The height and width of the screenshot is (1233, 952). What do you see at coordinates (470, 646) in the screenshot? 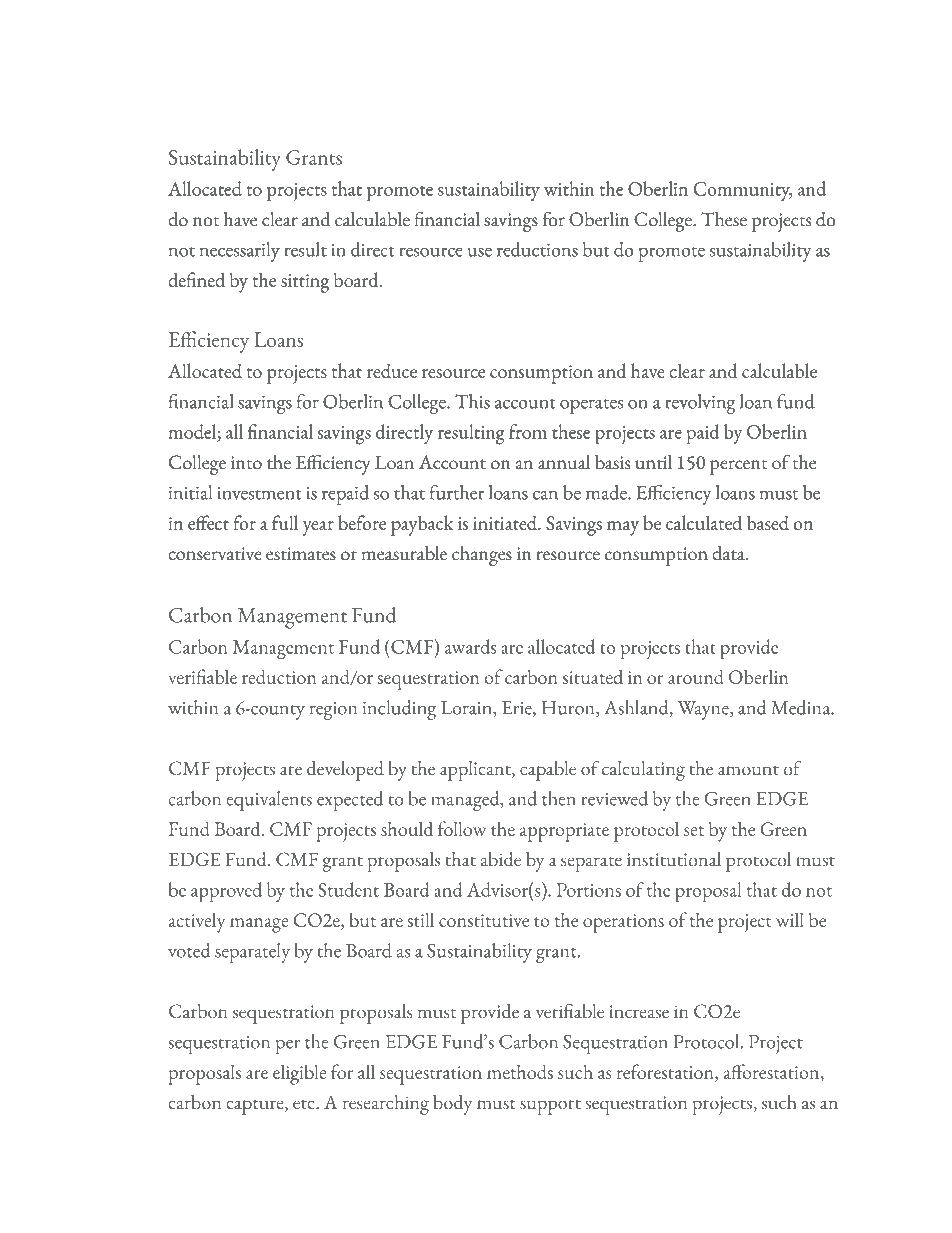
I see `awards` at bounding box center [470, 646].
